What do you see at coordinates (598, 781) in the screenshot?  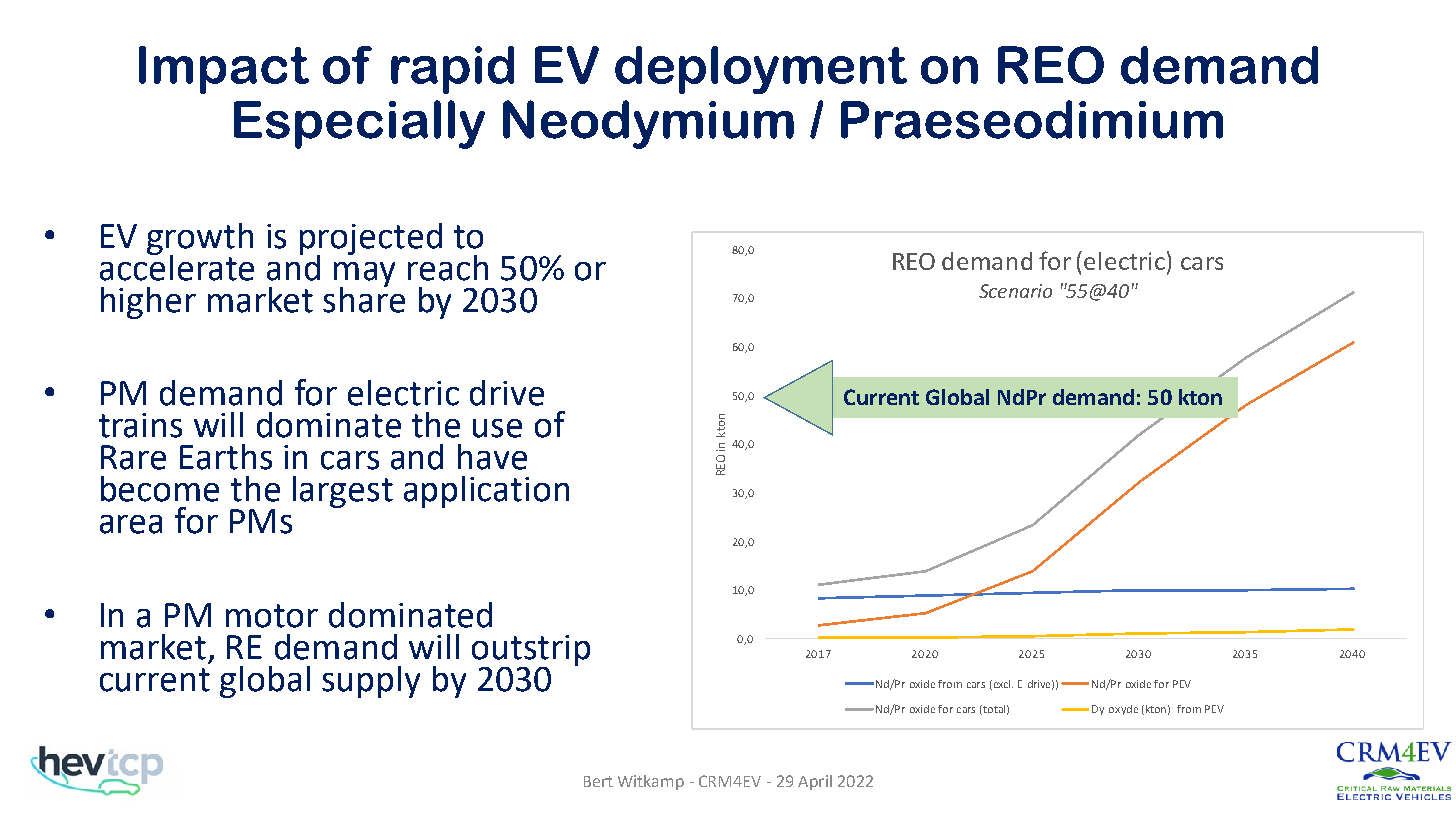 I see `Bert` at bounding box center [598, 781].
